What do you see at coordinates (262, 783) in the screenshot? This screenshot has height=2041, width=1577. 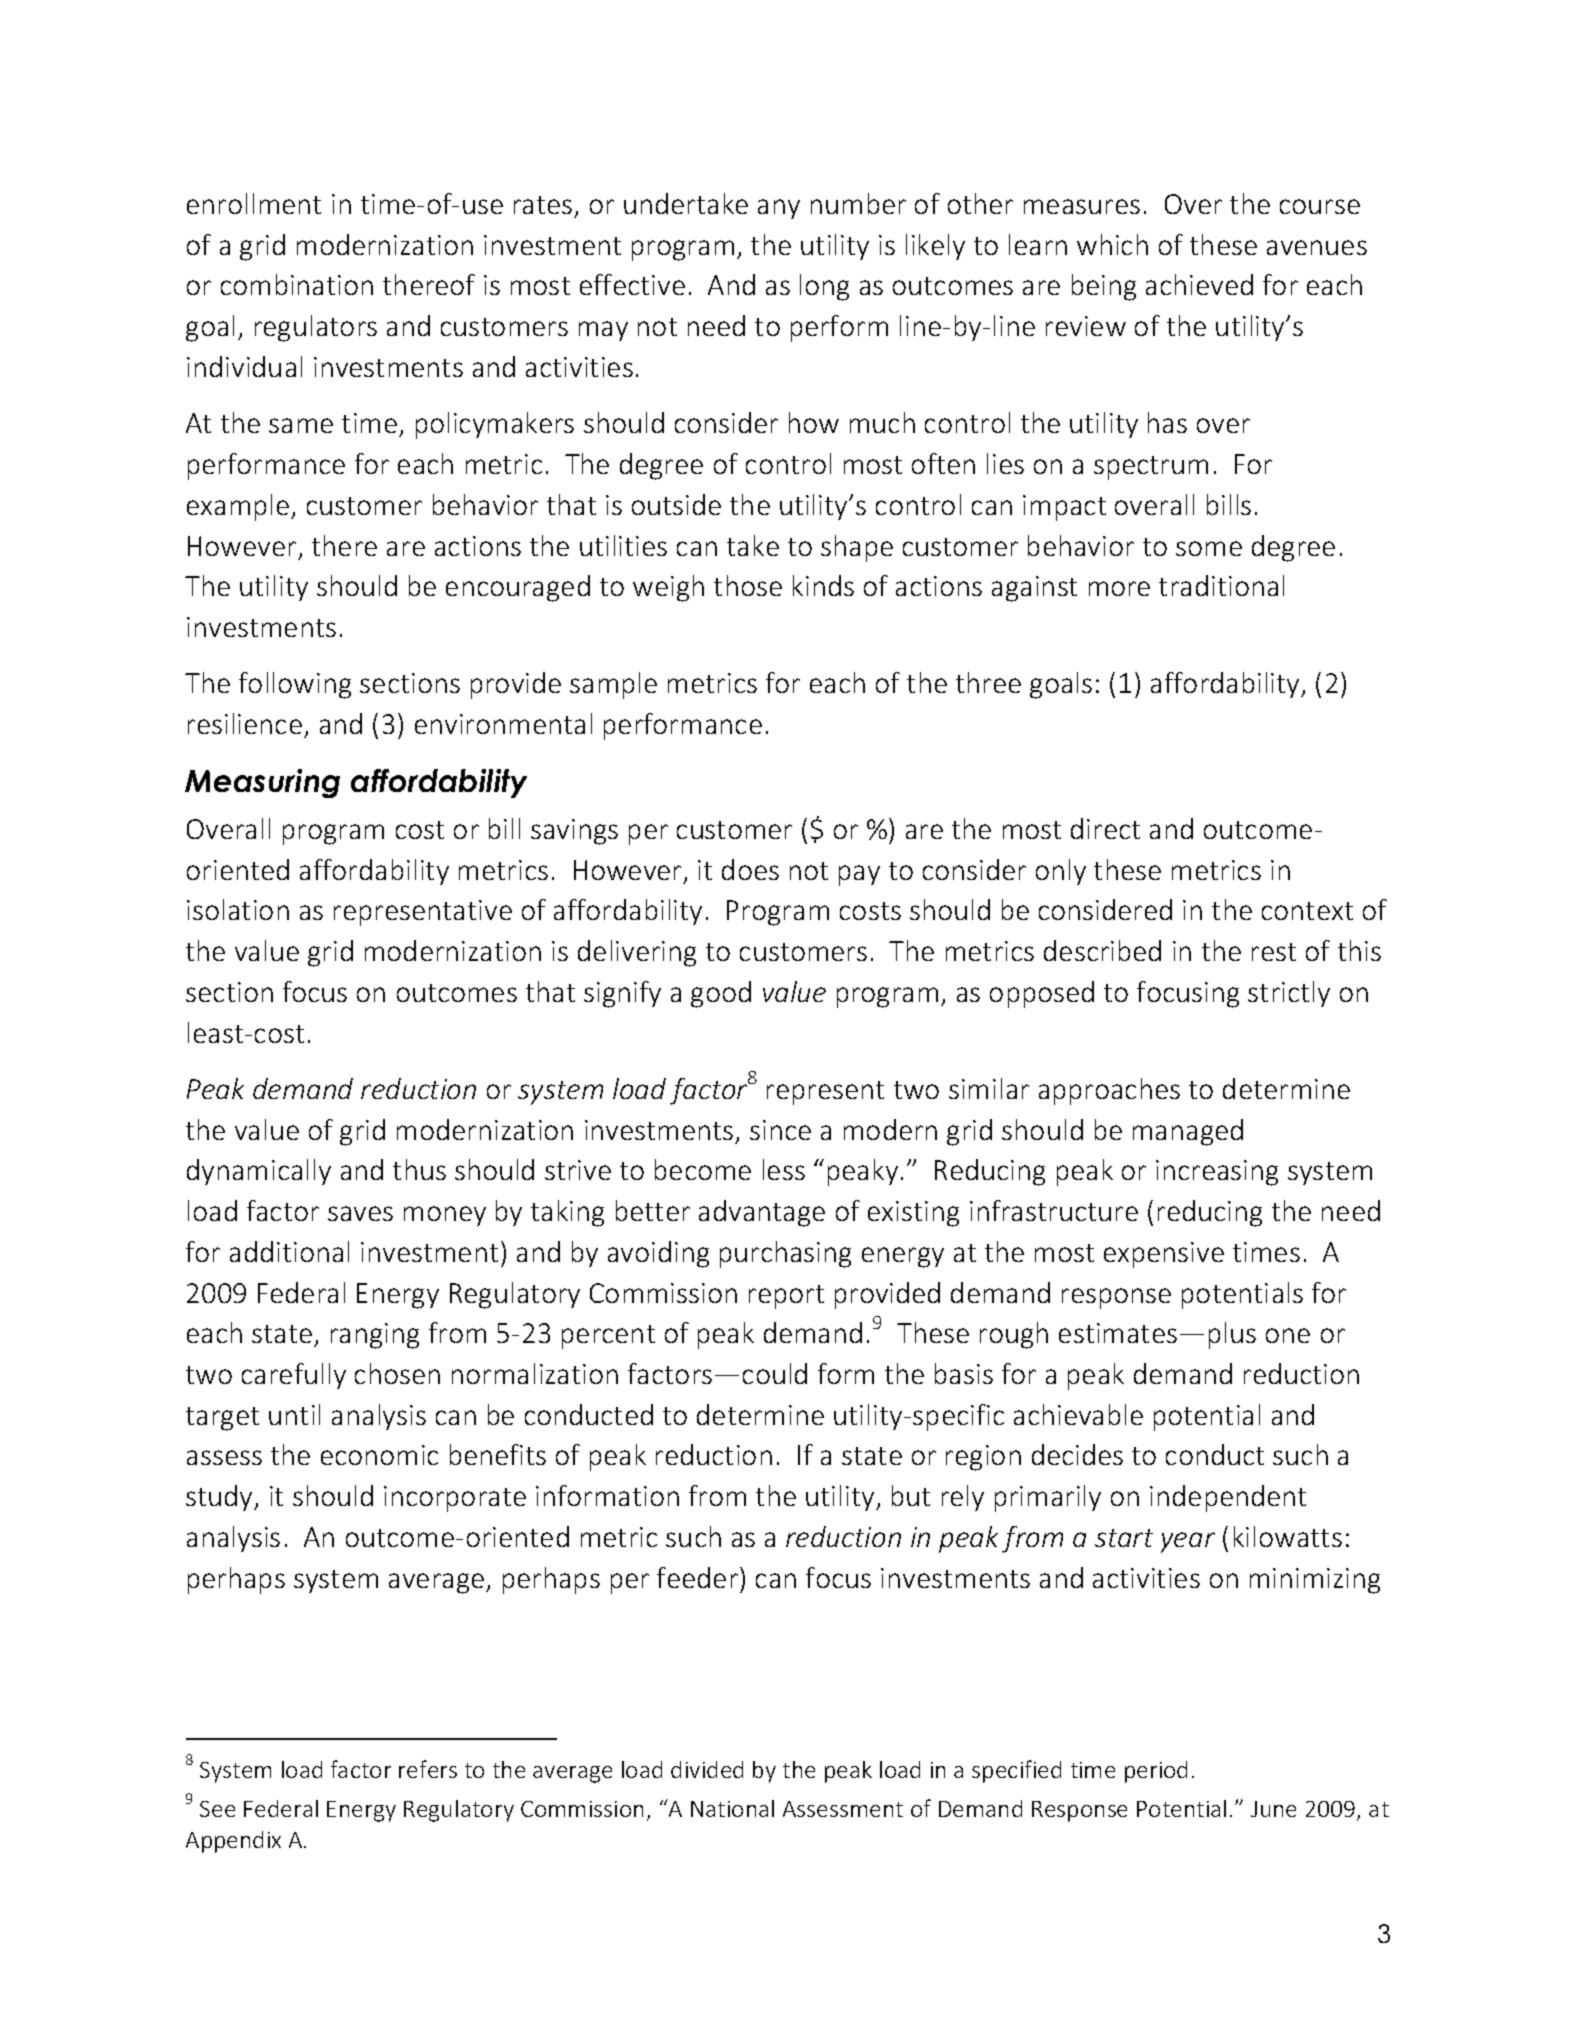 I see `Measuring` at bounding box center [262, 783].
